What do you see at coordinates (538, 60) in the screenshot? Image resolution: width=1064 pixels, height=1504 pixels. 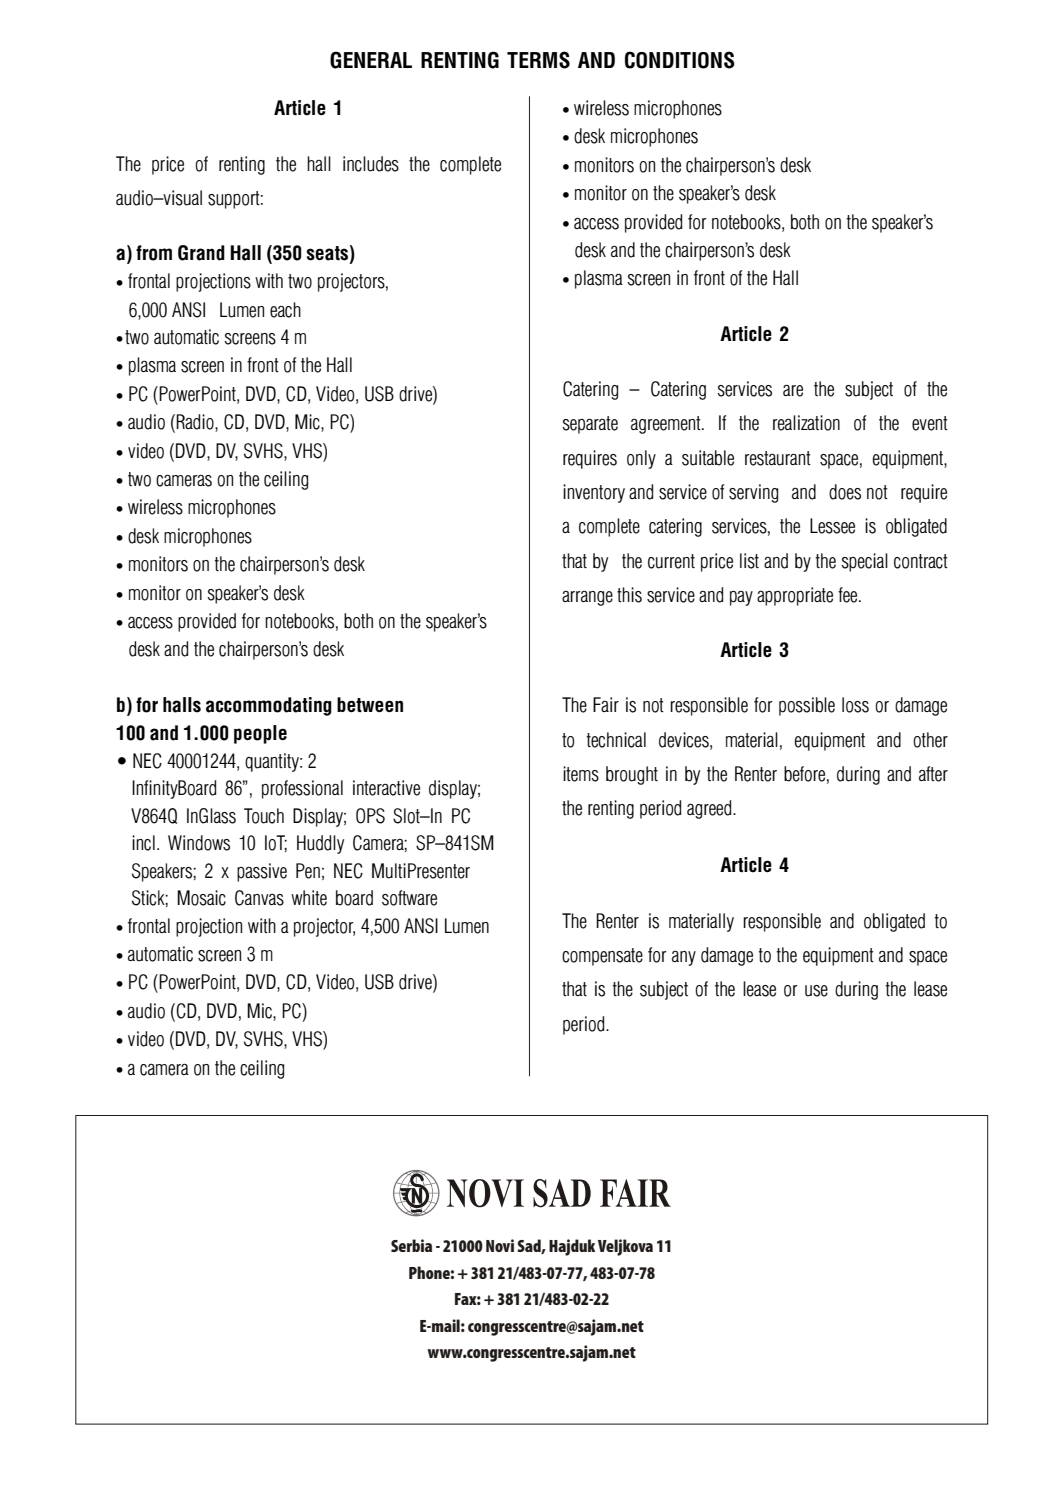 I see `TERMS` at bounding box center [538, 60].
